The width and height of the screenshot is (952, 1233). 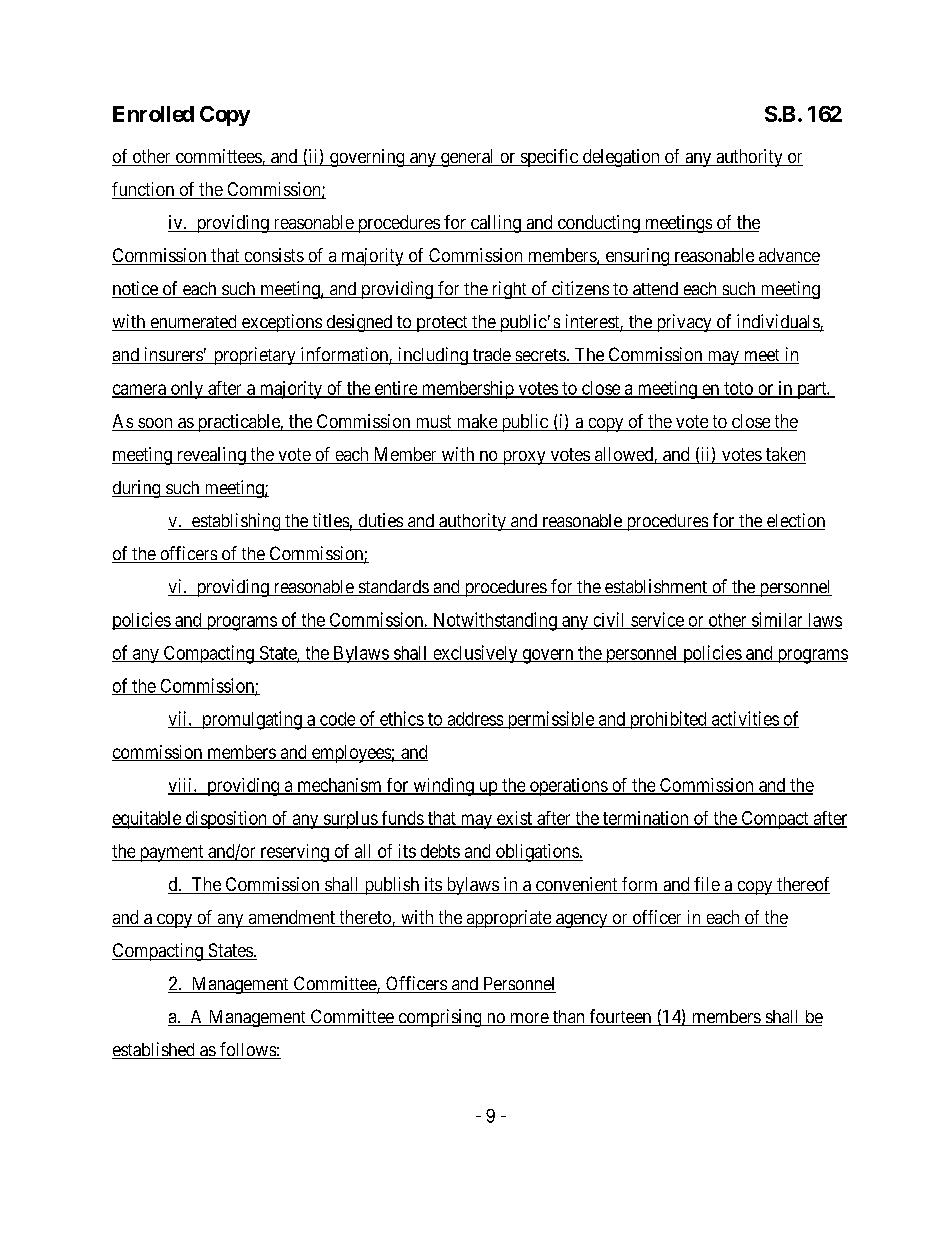 I want to click on make, so click(x=476, y=422).
